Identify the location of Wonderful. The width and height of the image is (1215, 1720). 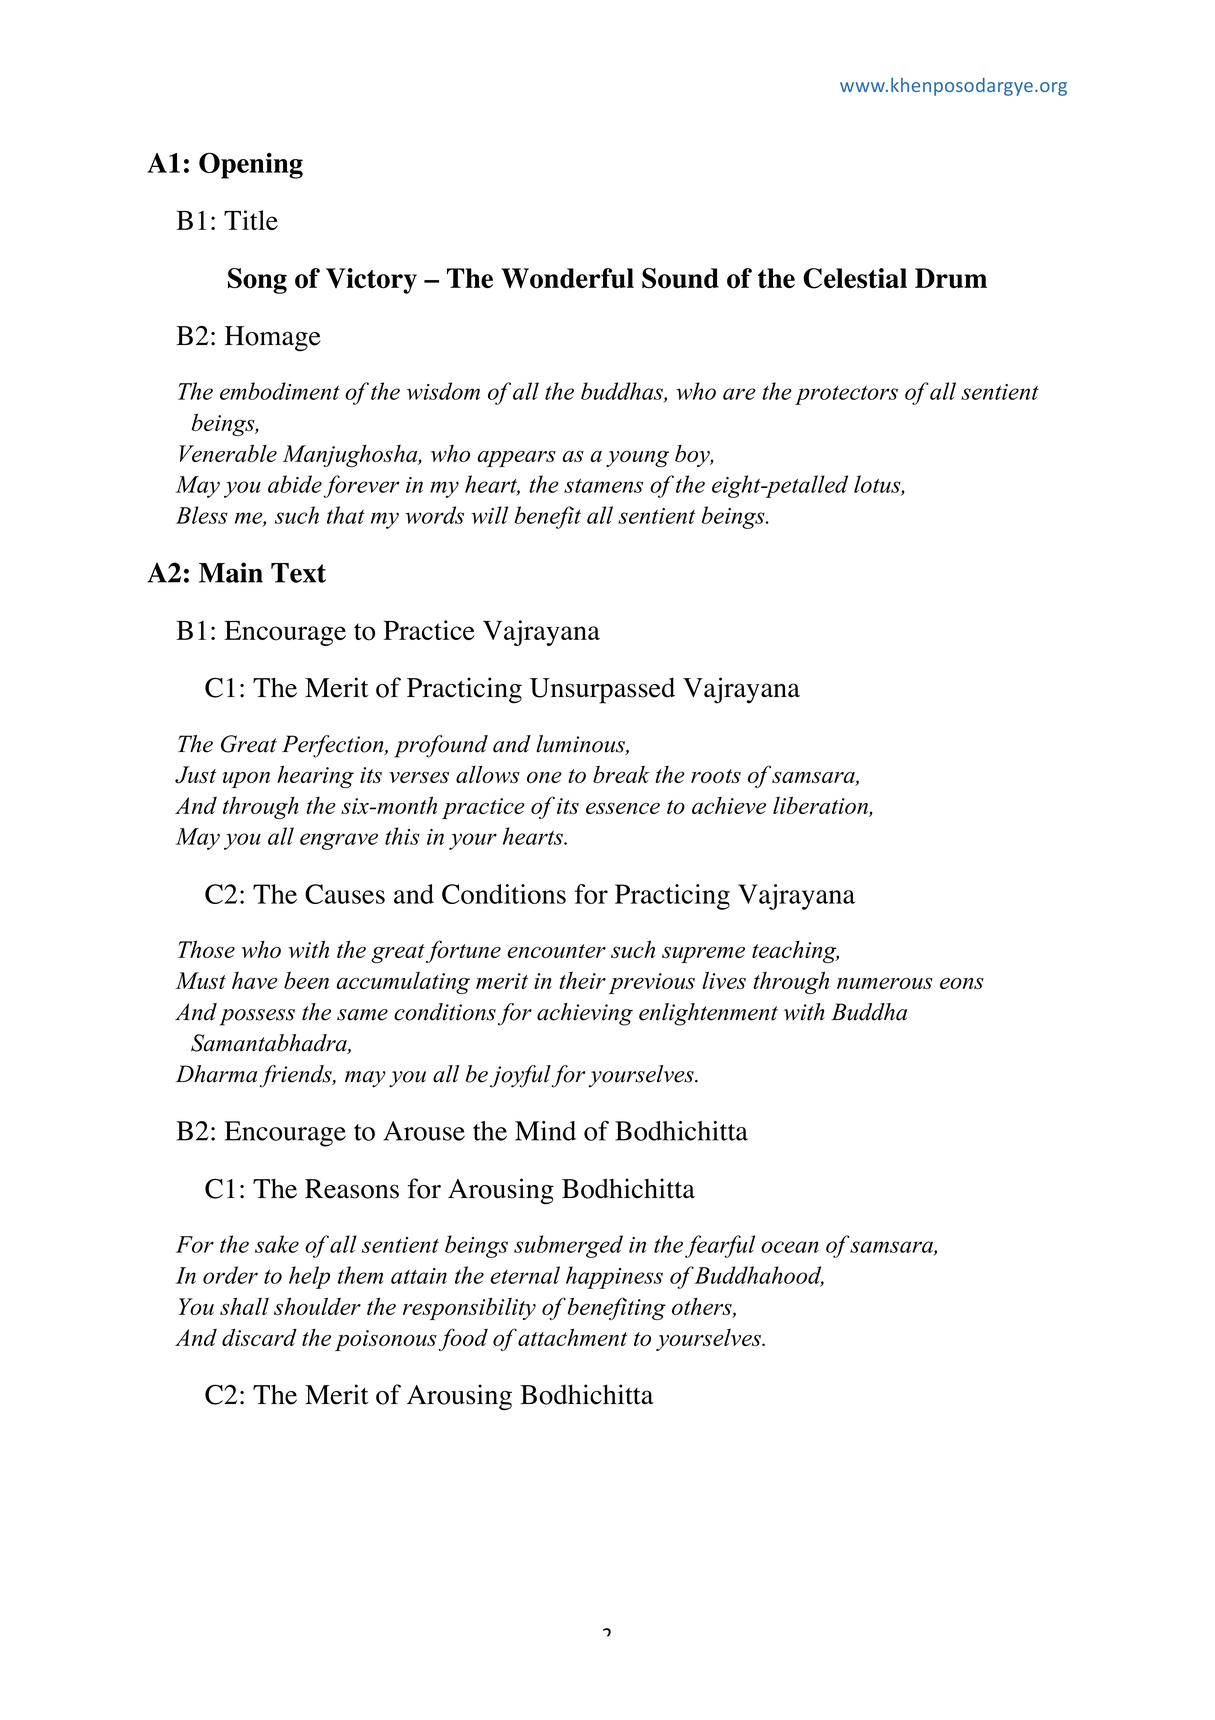
(567, 278).
